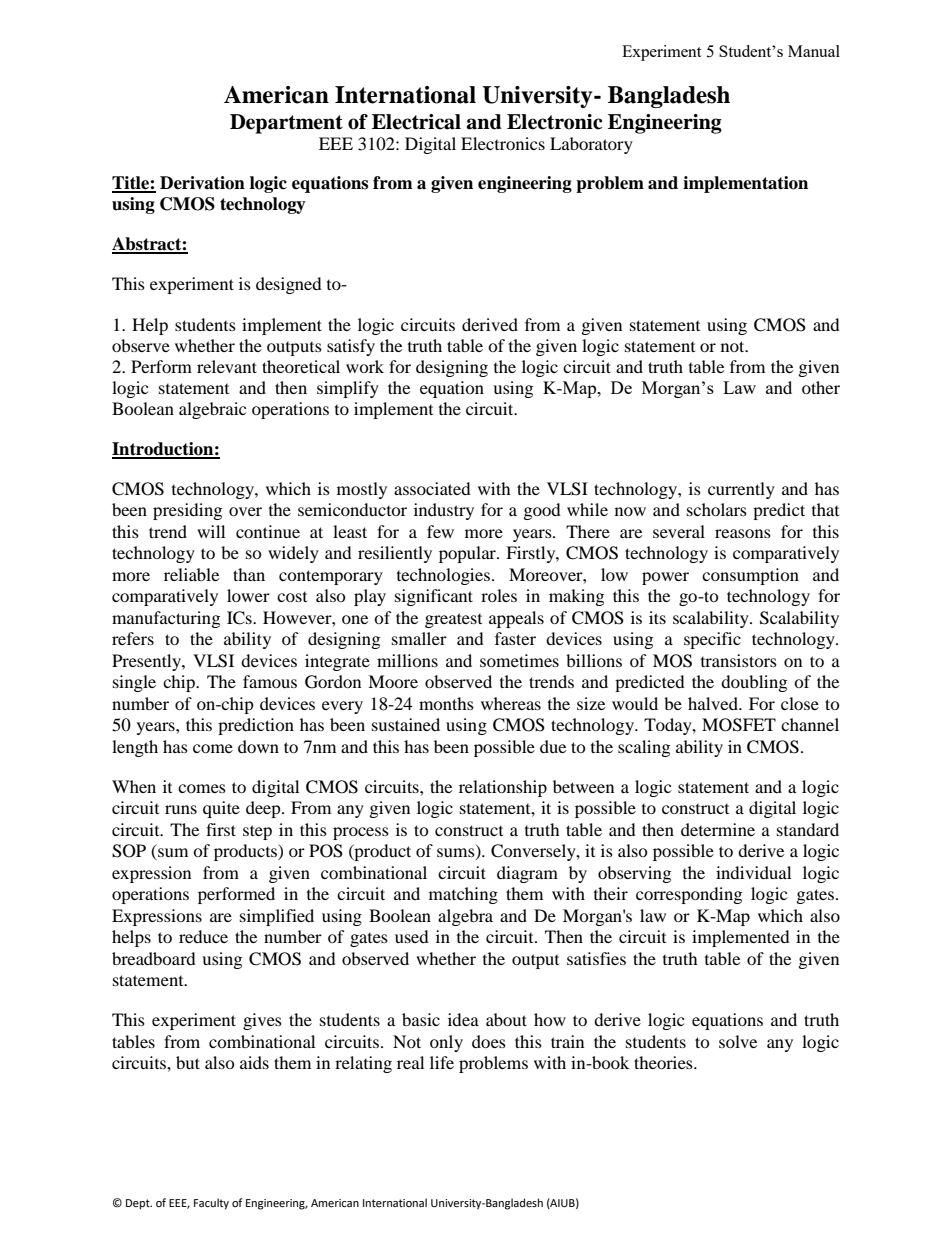 This screenshot has height=1233, width=952. What do you see at coordinates (664, 1062) in the screenshot?
I see `theories` at bounding box center [664, 1062].
